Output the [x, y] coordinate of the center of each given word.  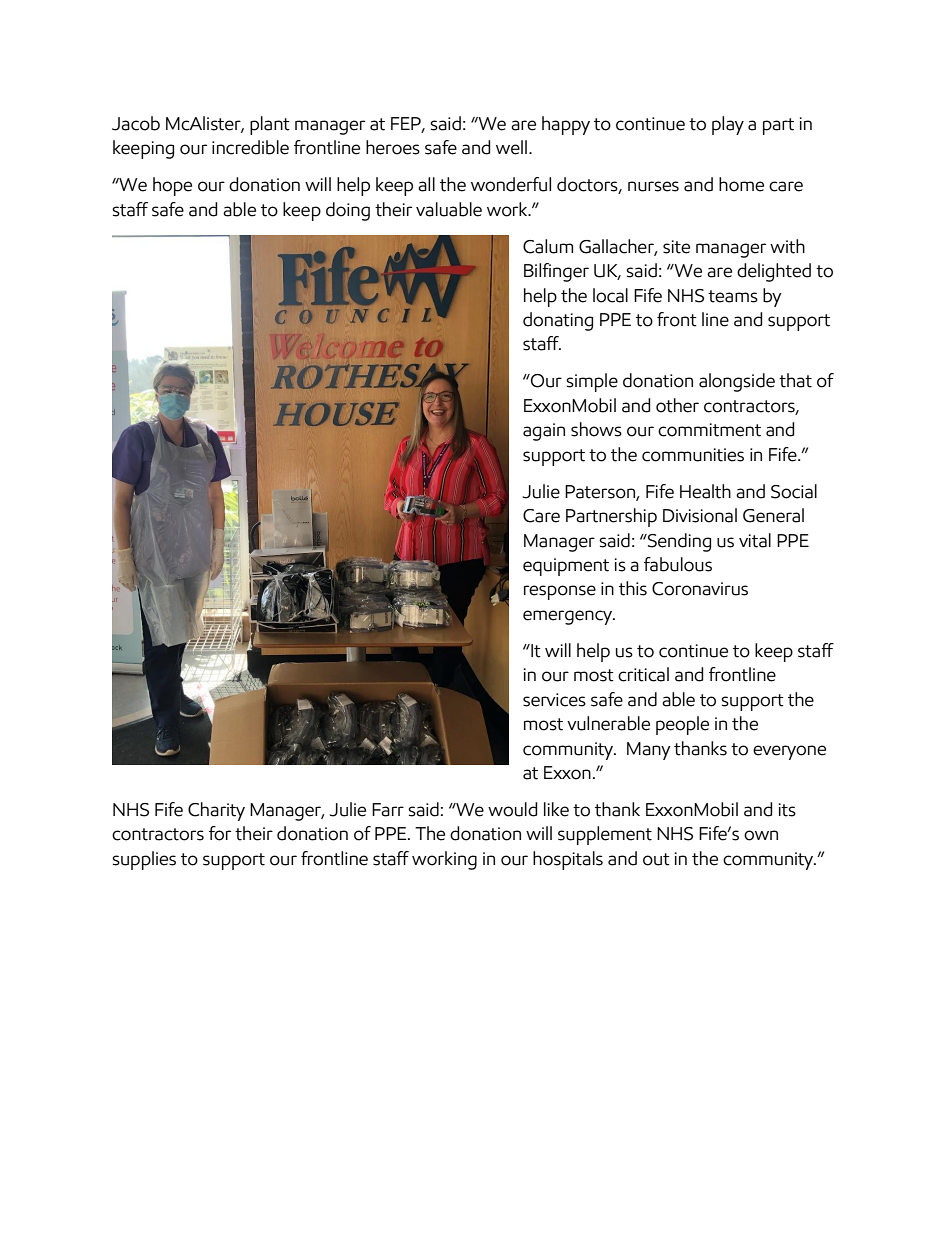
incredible [250, 147]
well [511, 147]
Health [705, 491]
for [220, 833]
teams [733, 296]
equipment [566, 567]
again [544, 432]
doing [348, 211]
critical [643, 674]
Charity [216, 811]
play [728, 125]
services [554, 700]
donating [558, 321]
